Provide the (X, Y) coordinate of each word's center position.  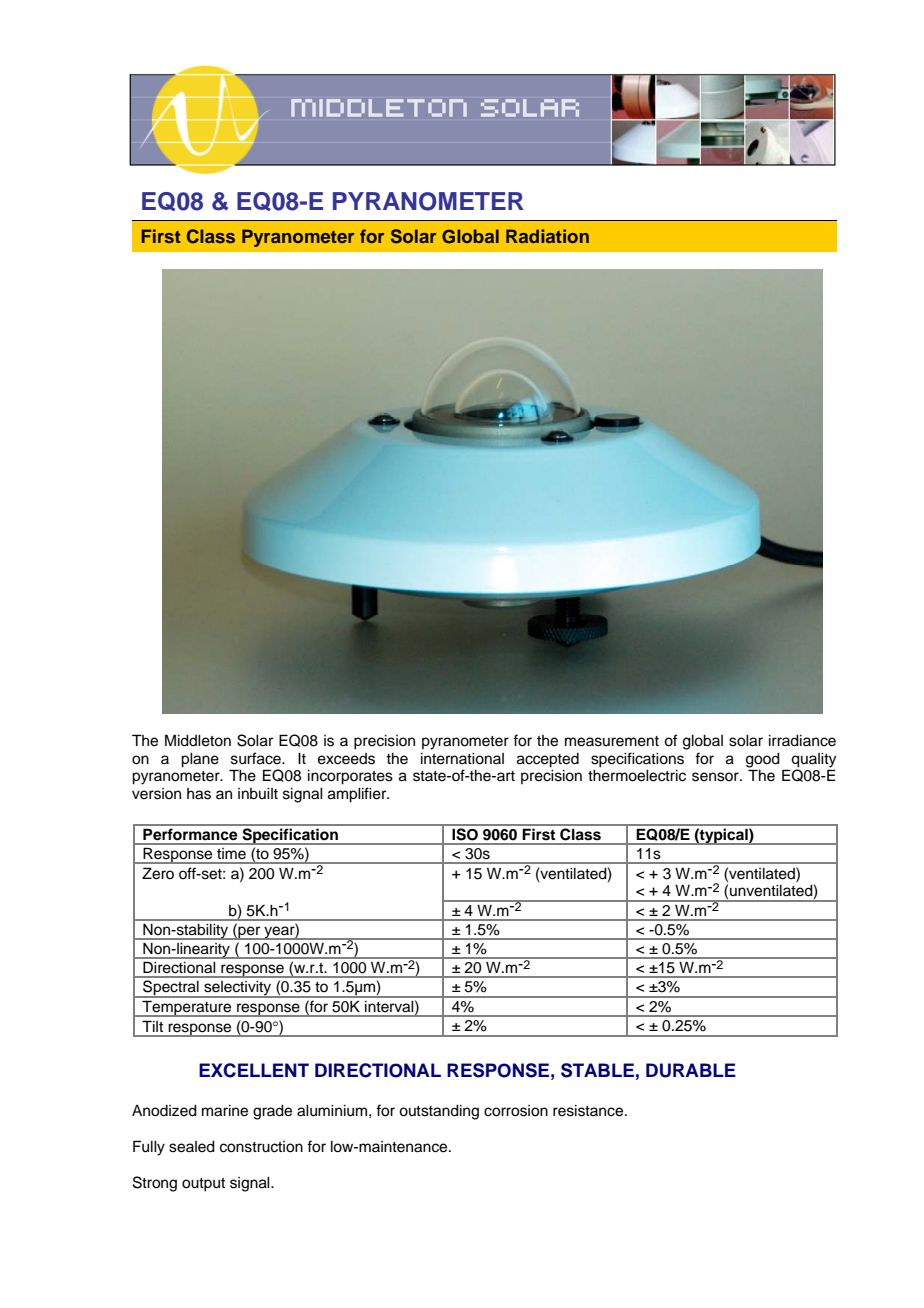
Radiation (547, 236)
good (763, 760)
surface (257, 758)
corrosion (516, 1111)
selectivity (238, 989)
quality (813, 760)
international (462, 759)
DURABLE (691, 1070)
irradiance (802, 741)
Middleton (198, 740)
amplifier (358, 795)
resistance (589, 1111)
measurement (612, 741)
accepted (548, 760)
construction (261, 1147)
